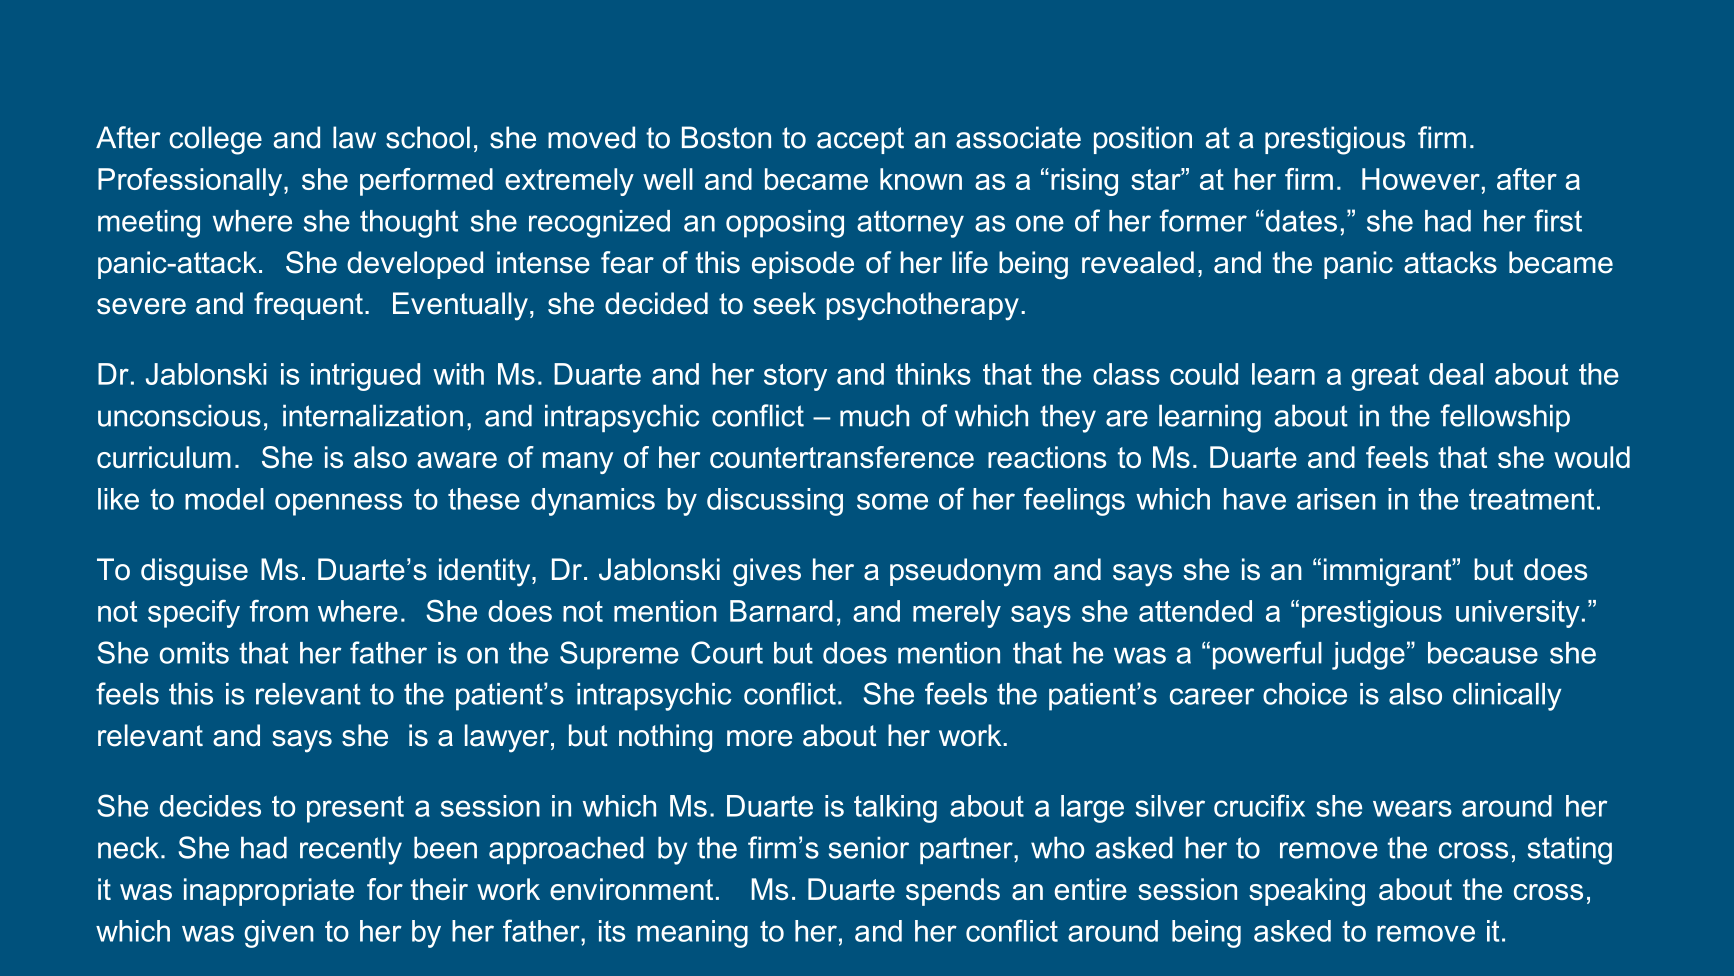  I want to click on inappropriate, so click(269, 892).
